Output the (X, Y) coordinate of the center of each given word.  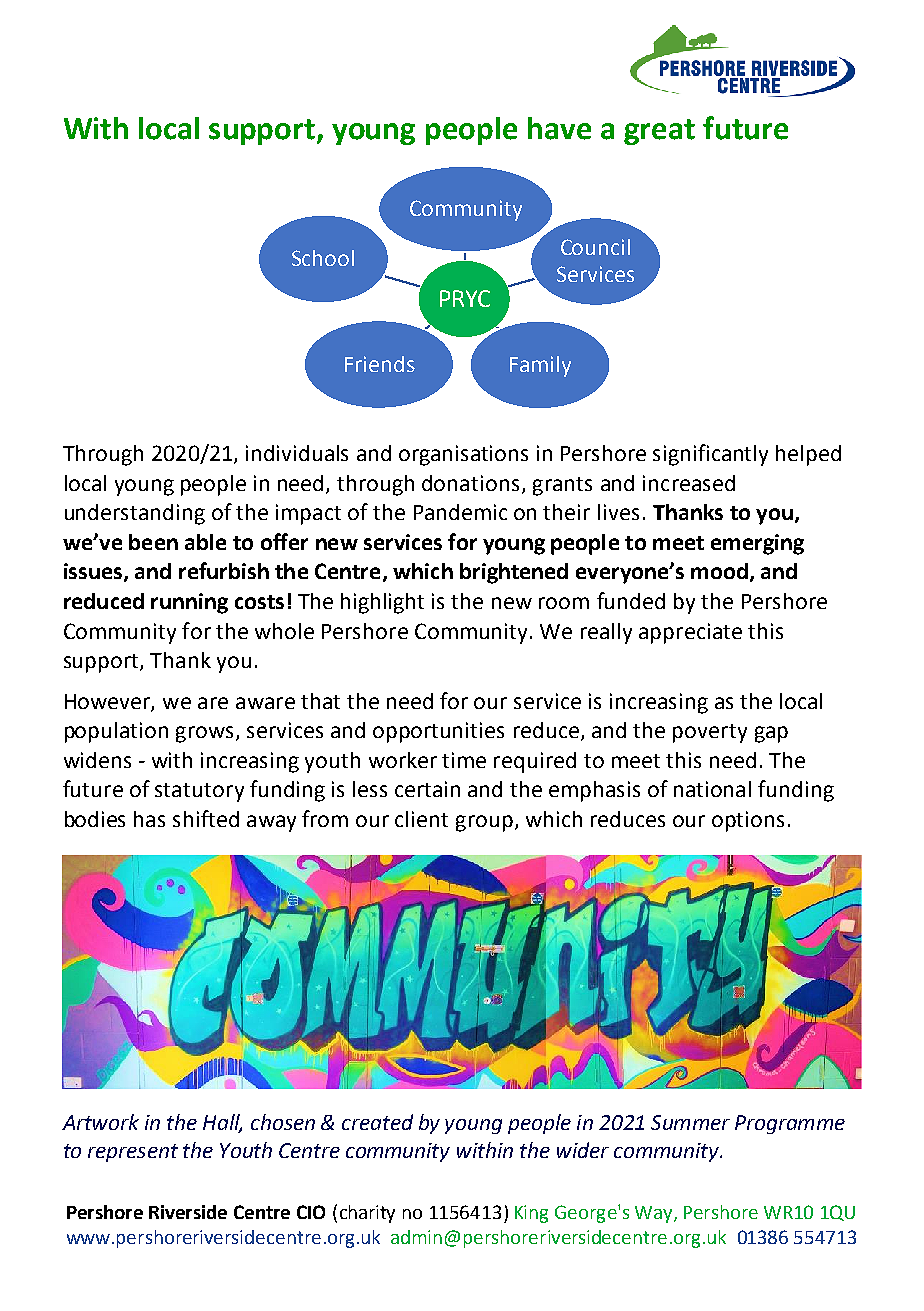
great (659, 132)
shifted (206, 818)
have (559, 128)
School (323, 258)
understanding (135, 514)
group (484, 823)
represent (133, 1153)
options (748, 821)
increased (689, 483)
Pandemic (460, 512)
